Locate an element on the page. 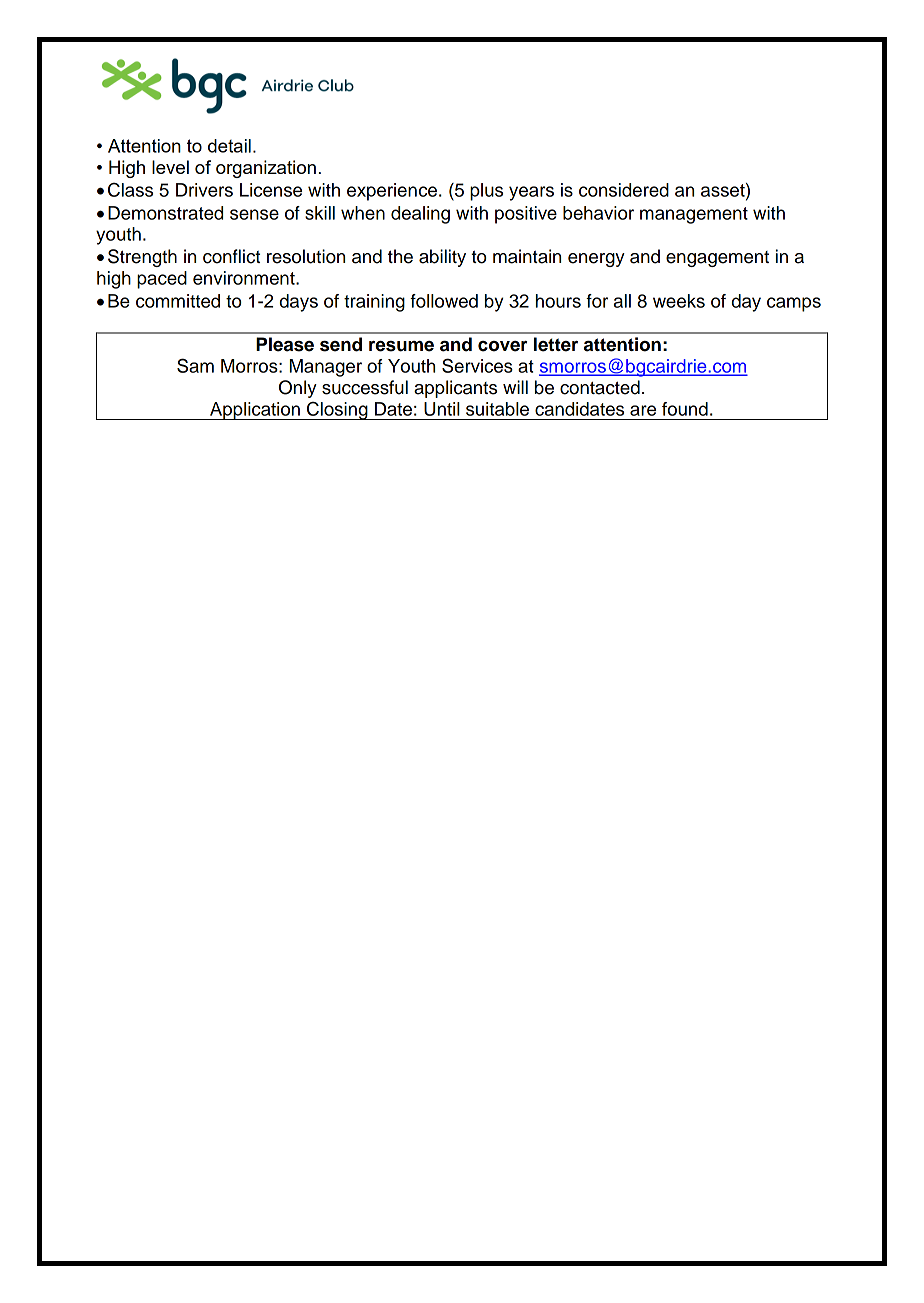 The width and height of the image is (924, 1303). Please is located at coordinates (285, 344).
